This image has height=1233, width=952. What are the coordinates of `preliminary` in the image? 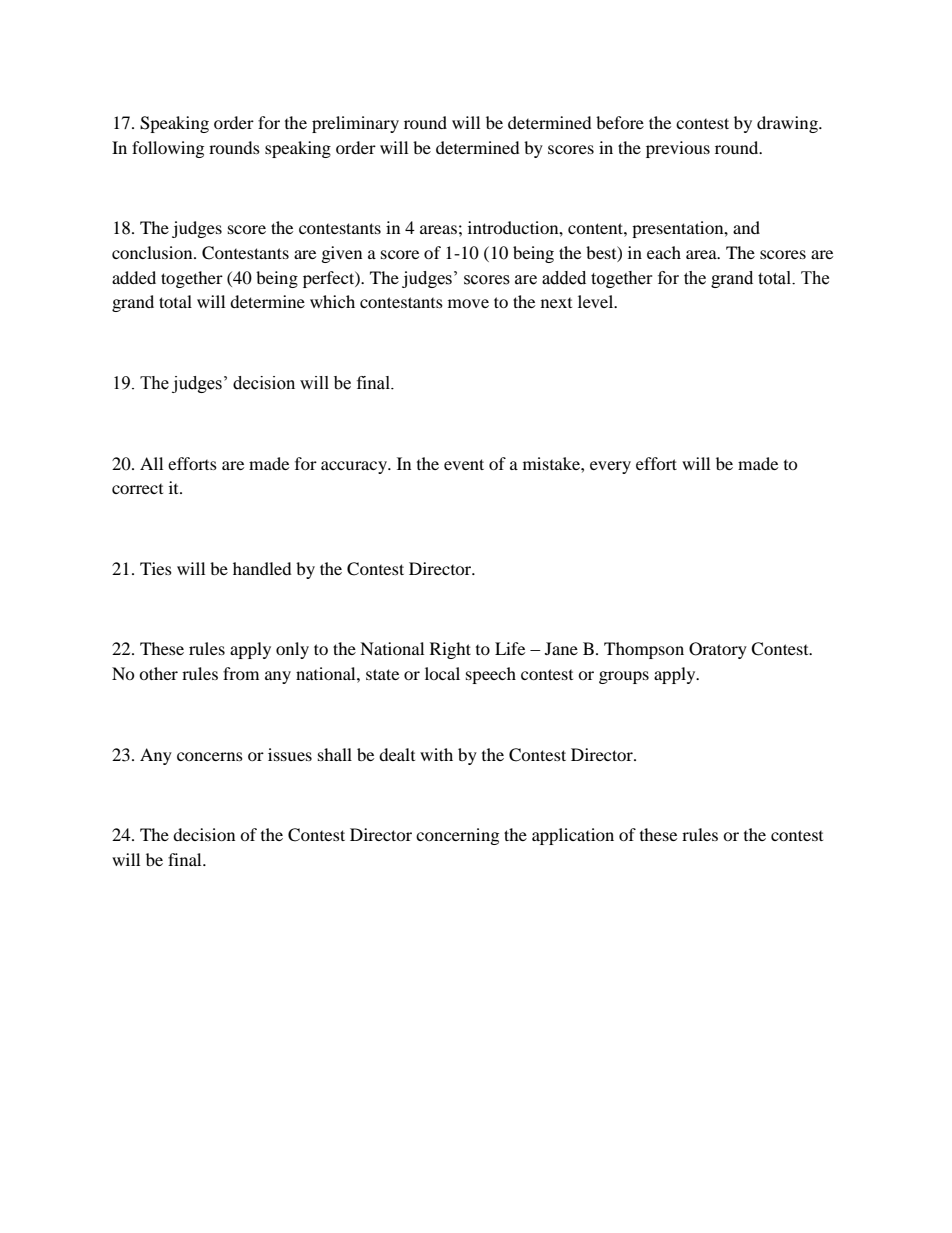 It's located at (355, 124).
